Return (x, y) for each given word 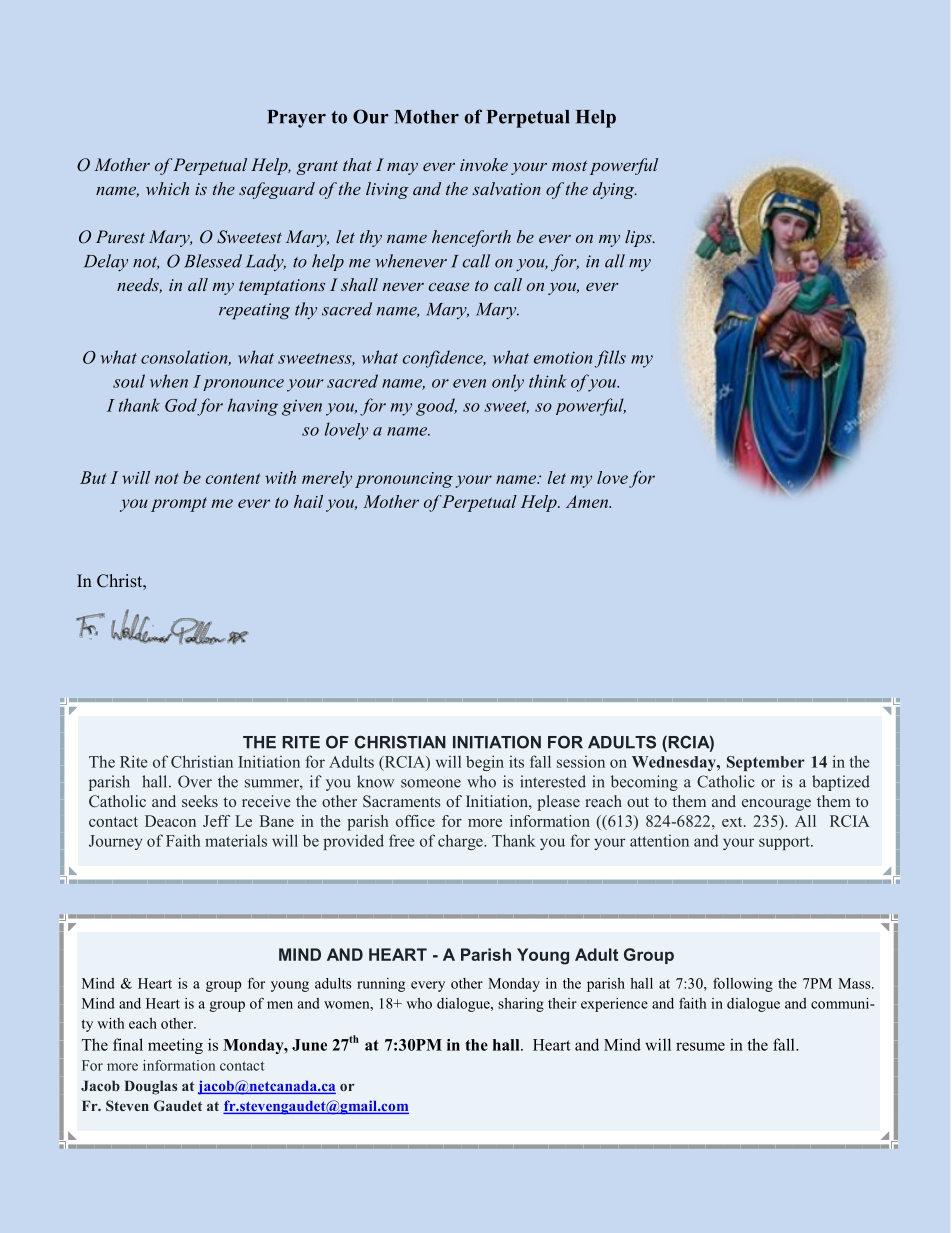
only (508, 383)
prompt (179, 504)
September (766, 763)
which (167, 188)
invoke (484, 164)
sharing (521, 1005)
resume (700, 1046)
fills (610, 359)
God (181, 405)
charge (461, 842)
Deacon (170, 821)
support (785, 843)
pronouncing (404, 480)
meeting (175, 1046)
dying (615, 190)
